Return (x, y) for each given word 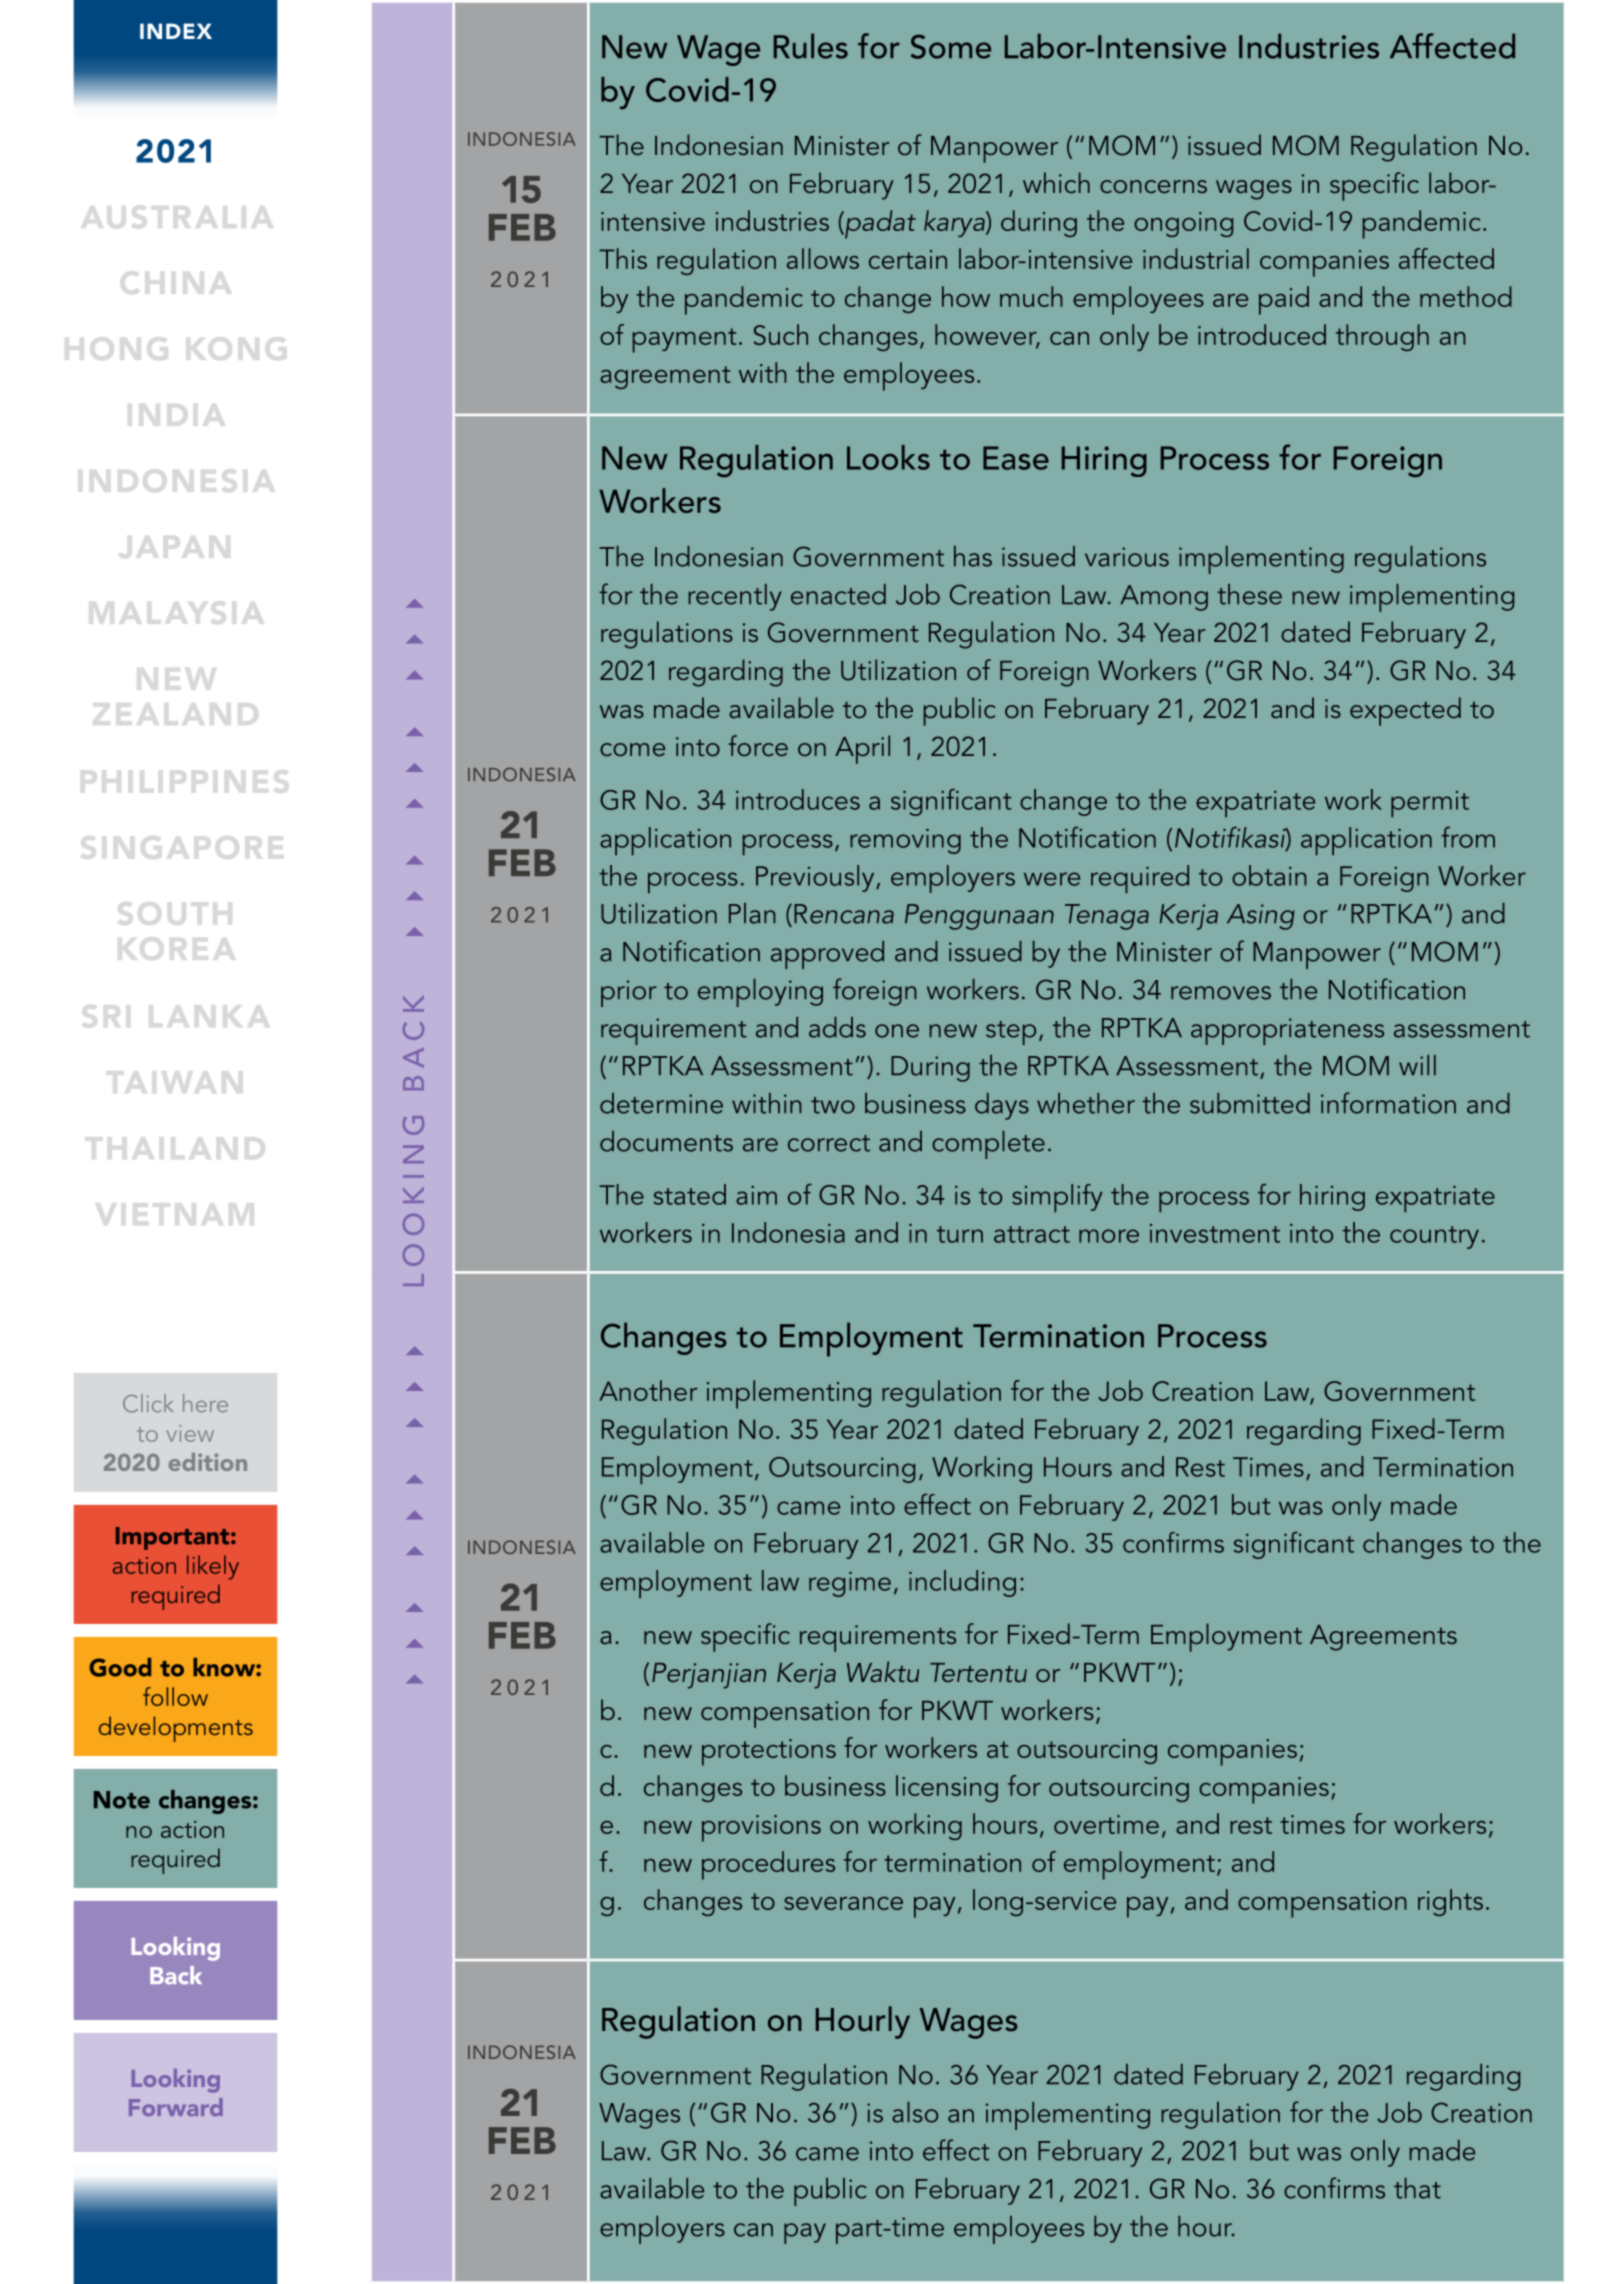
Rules (811, 46)
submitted (1250, 1103)
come (632, 749)
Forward (176, 2107)
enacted (838, 594)
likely (213, 1567)
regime (850, 1584)
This (623, 258)
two (833, 1105)
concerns (1153, 186)
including (962, 1583)
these (1249, 594)
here (205, 1403)
